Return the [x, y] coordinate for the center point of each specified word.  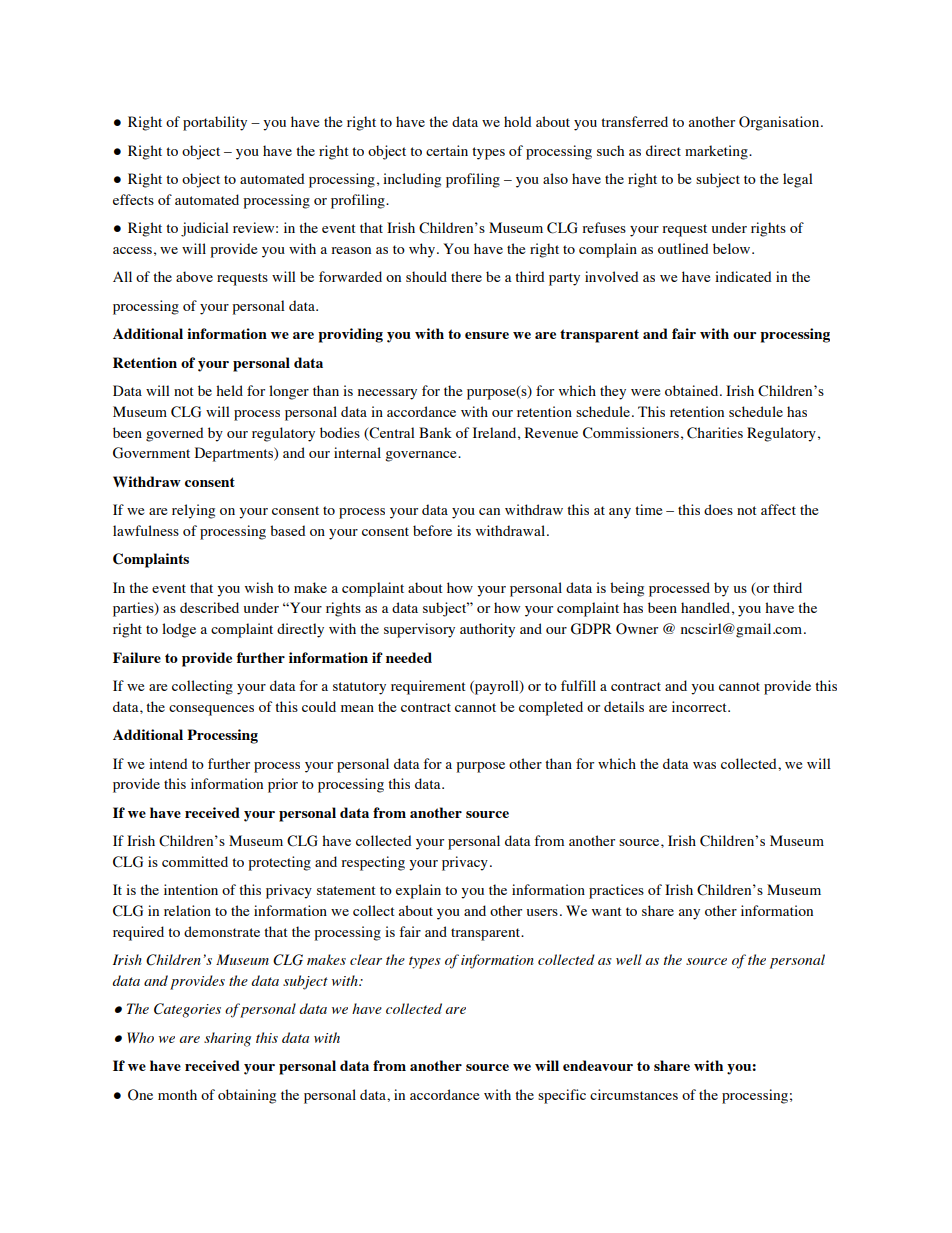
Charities [715, 433]
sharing [227, 1039]
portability [215, 123]
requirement [428, 687]
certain [447, 150]
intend [168, 763]
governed [175, 434]
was [704, 765]
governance [422, 456]
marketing [717, 152]
